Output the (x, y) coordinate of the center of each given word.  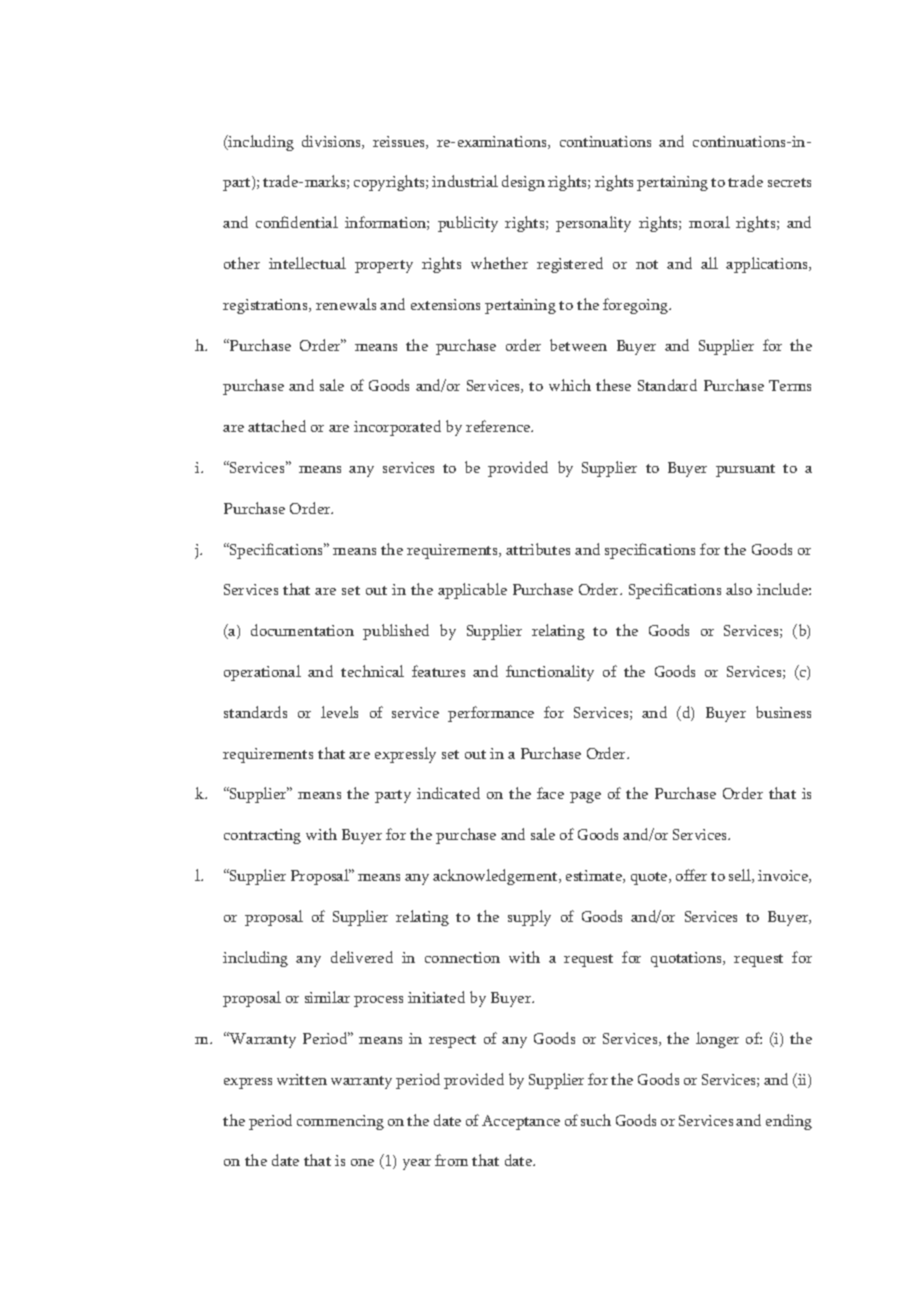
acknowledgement (496, 877)
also (739, 589)
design (523, 183)
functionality (550, 673)
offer (691, 875)
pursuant (745, 470)
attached (277, 426)
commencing (340, 1122)
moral (709, 222)
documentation (302, 630)
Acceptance (521, 1122)
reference (499, 426)
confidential (297, 222)
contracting (262, 836)
